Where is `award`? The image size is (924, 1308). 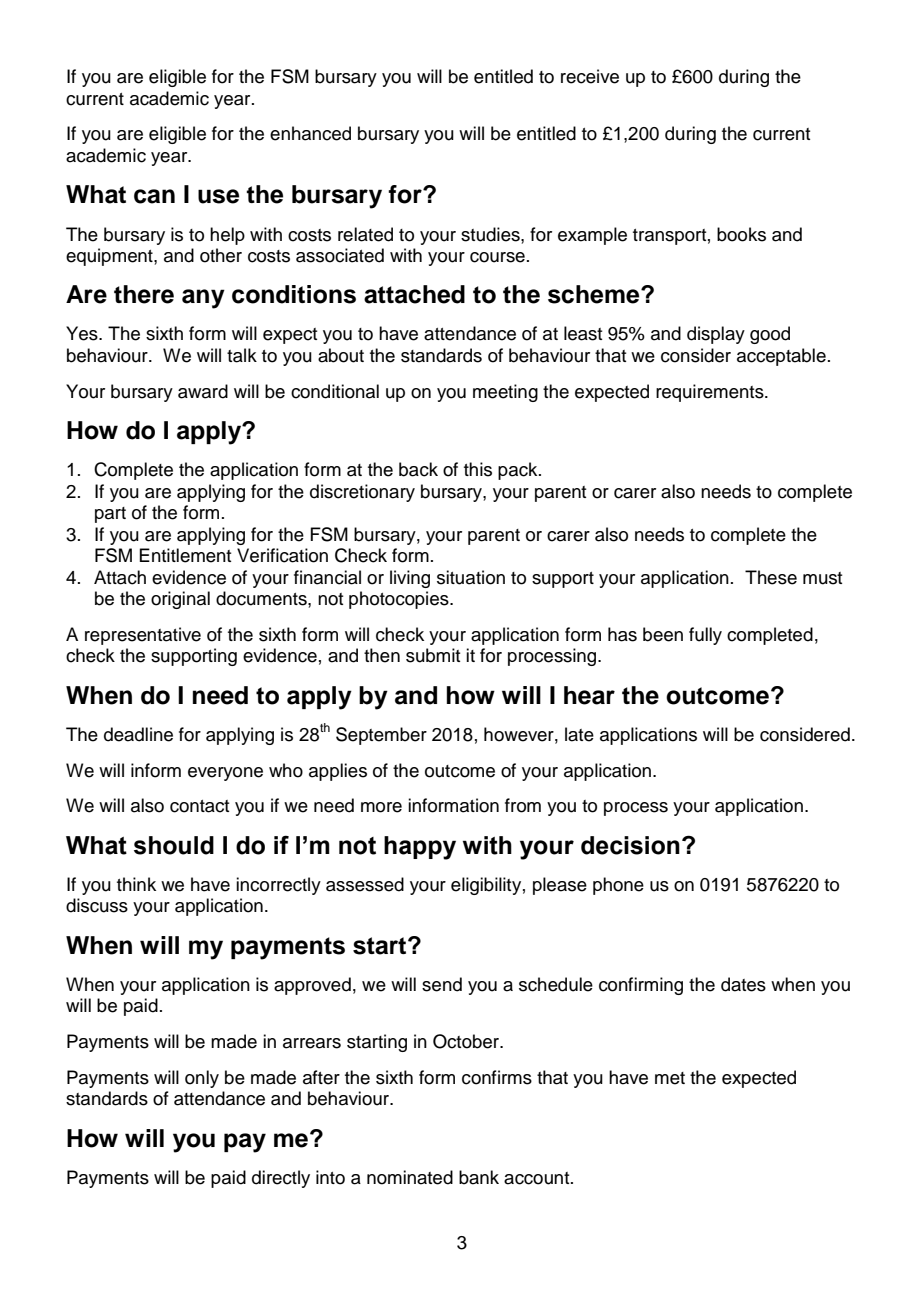
award is located at coordinates (203, 391).
